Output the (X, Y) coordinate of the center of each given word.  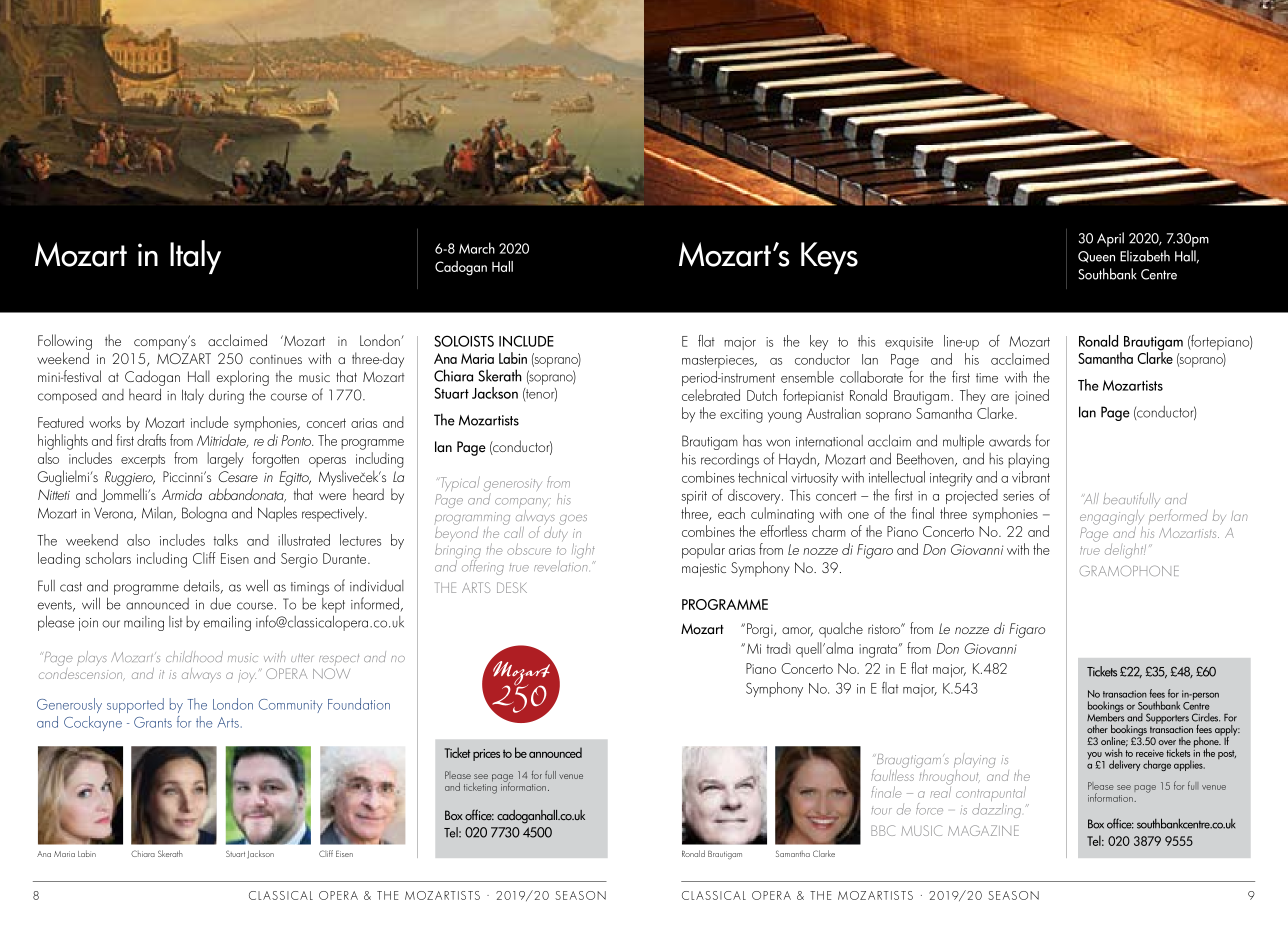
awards (1010, 441)
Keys (829, 258)
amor (797, 631)
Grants (153, 722)
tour (881, 811)
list (175, 622)
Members (1105, 716)
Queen (1096, 257)
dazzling (996, 810)
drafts (151, 440)
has (752, 441)
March (477, 248)
